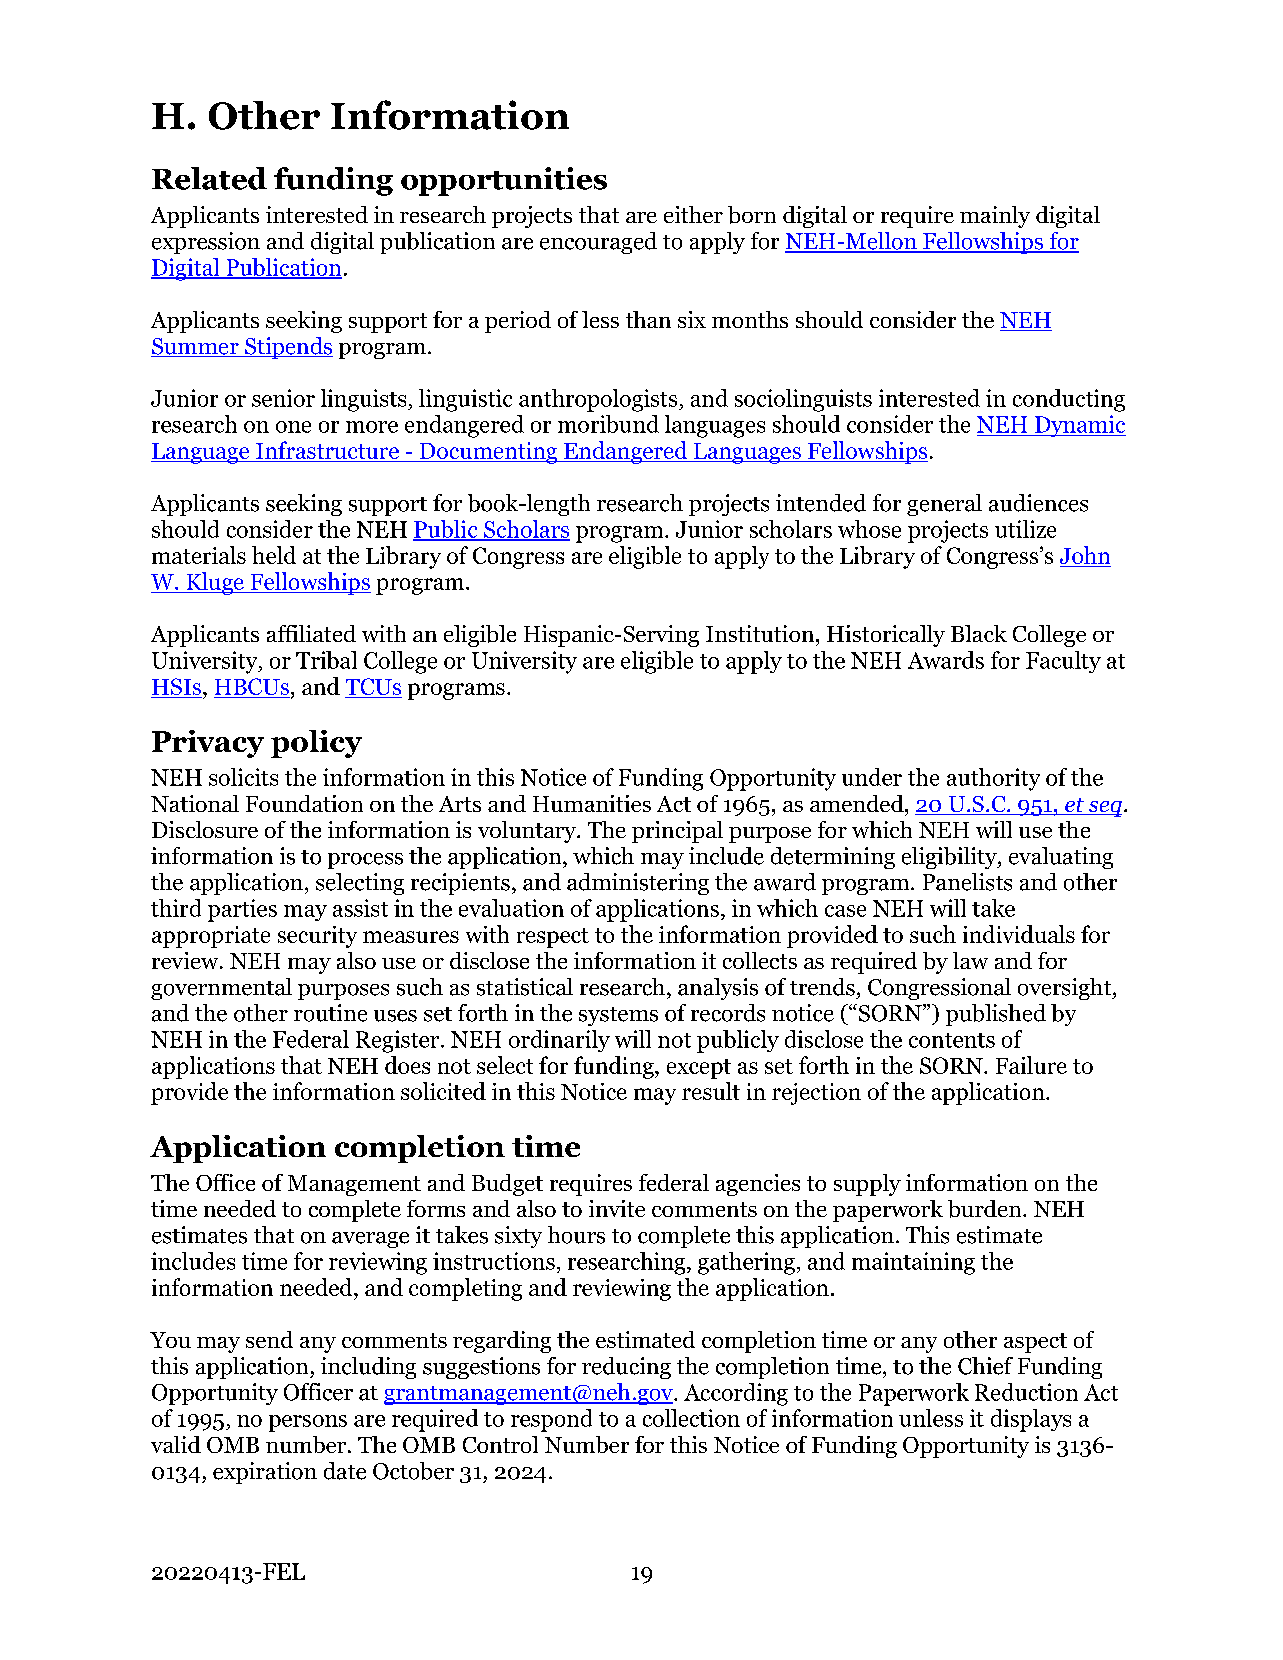 This screenshot has width=1283, height=1660. Describe the element at coordinates (598, 243) in the screenshot. I see `encouraged` at that location.
